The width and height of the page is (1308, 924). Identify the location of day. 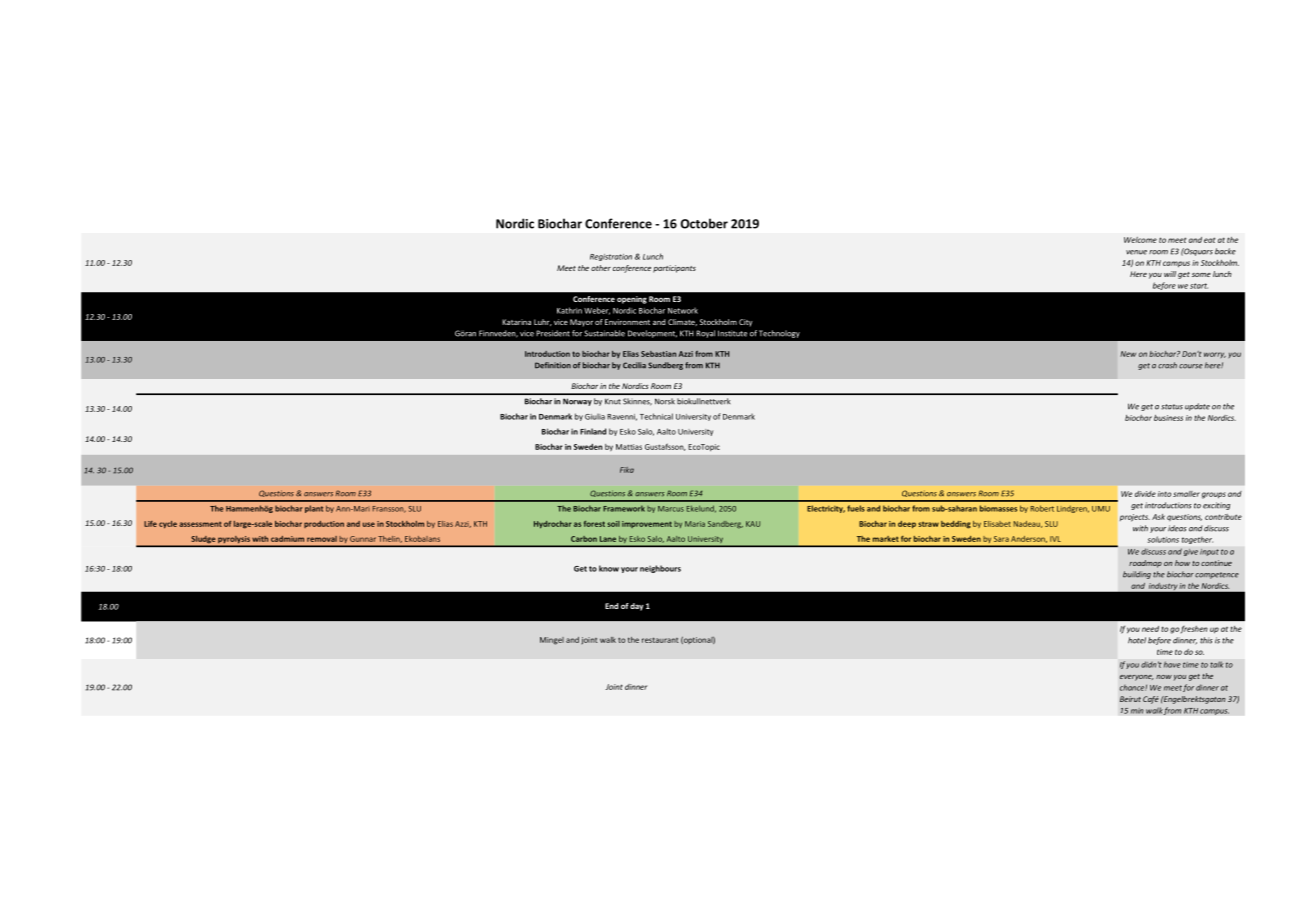
(637, 607).
